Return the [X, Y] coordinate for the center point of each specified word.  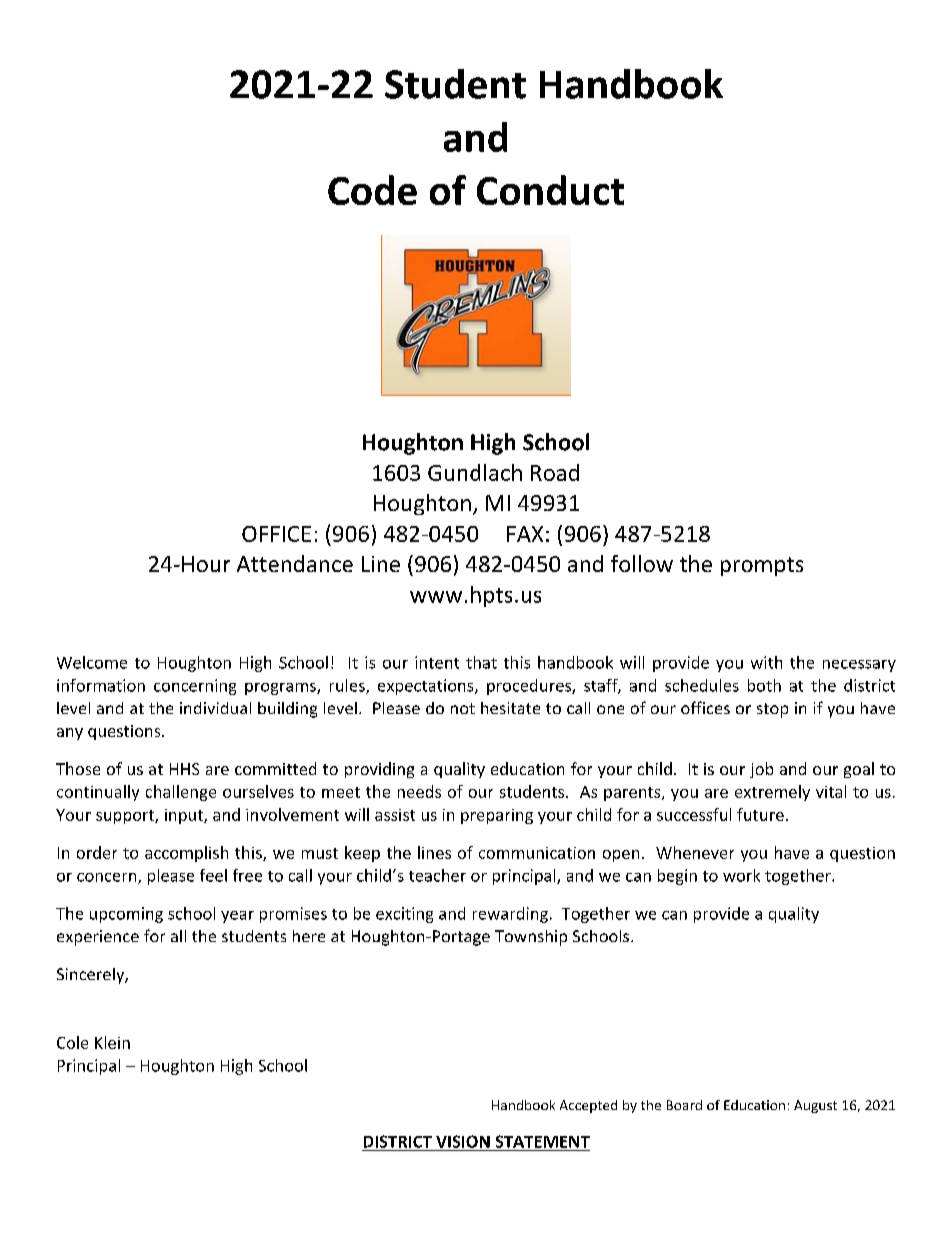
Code [372, 190]
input [185, 816]
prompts [762, 566]
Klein [112, 1042]
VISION [463, 1141]
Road [555, 472]
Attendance [295, 563]
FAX [525, 534]
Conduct [550, 190]
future [760, 814]
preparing [497, 816]
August [815, 1106]
